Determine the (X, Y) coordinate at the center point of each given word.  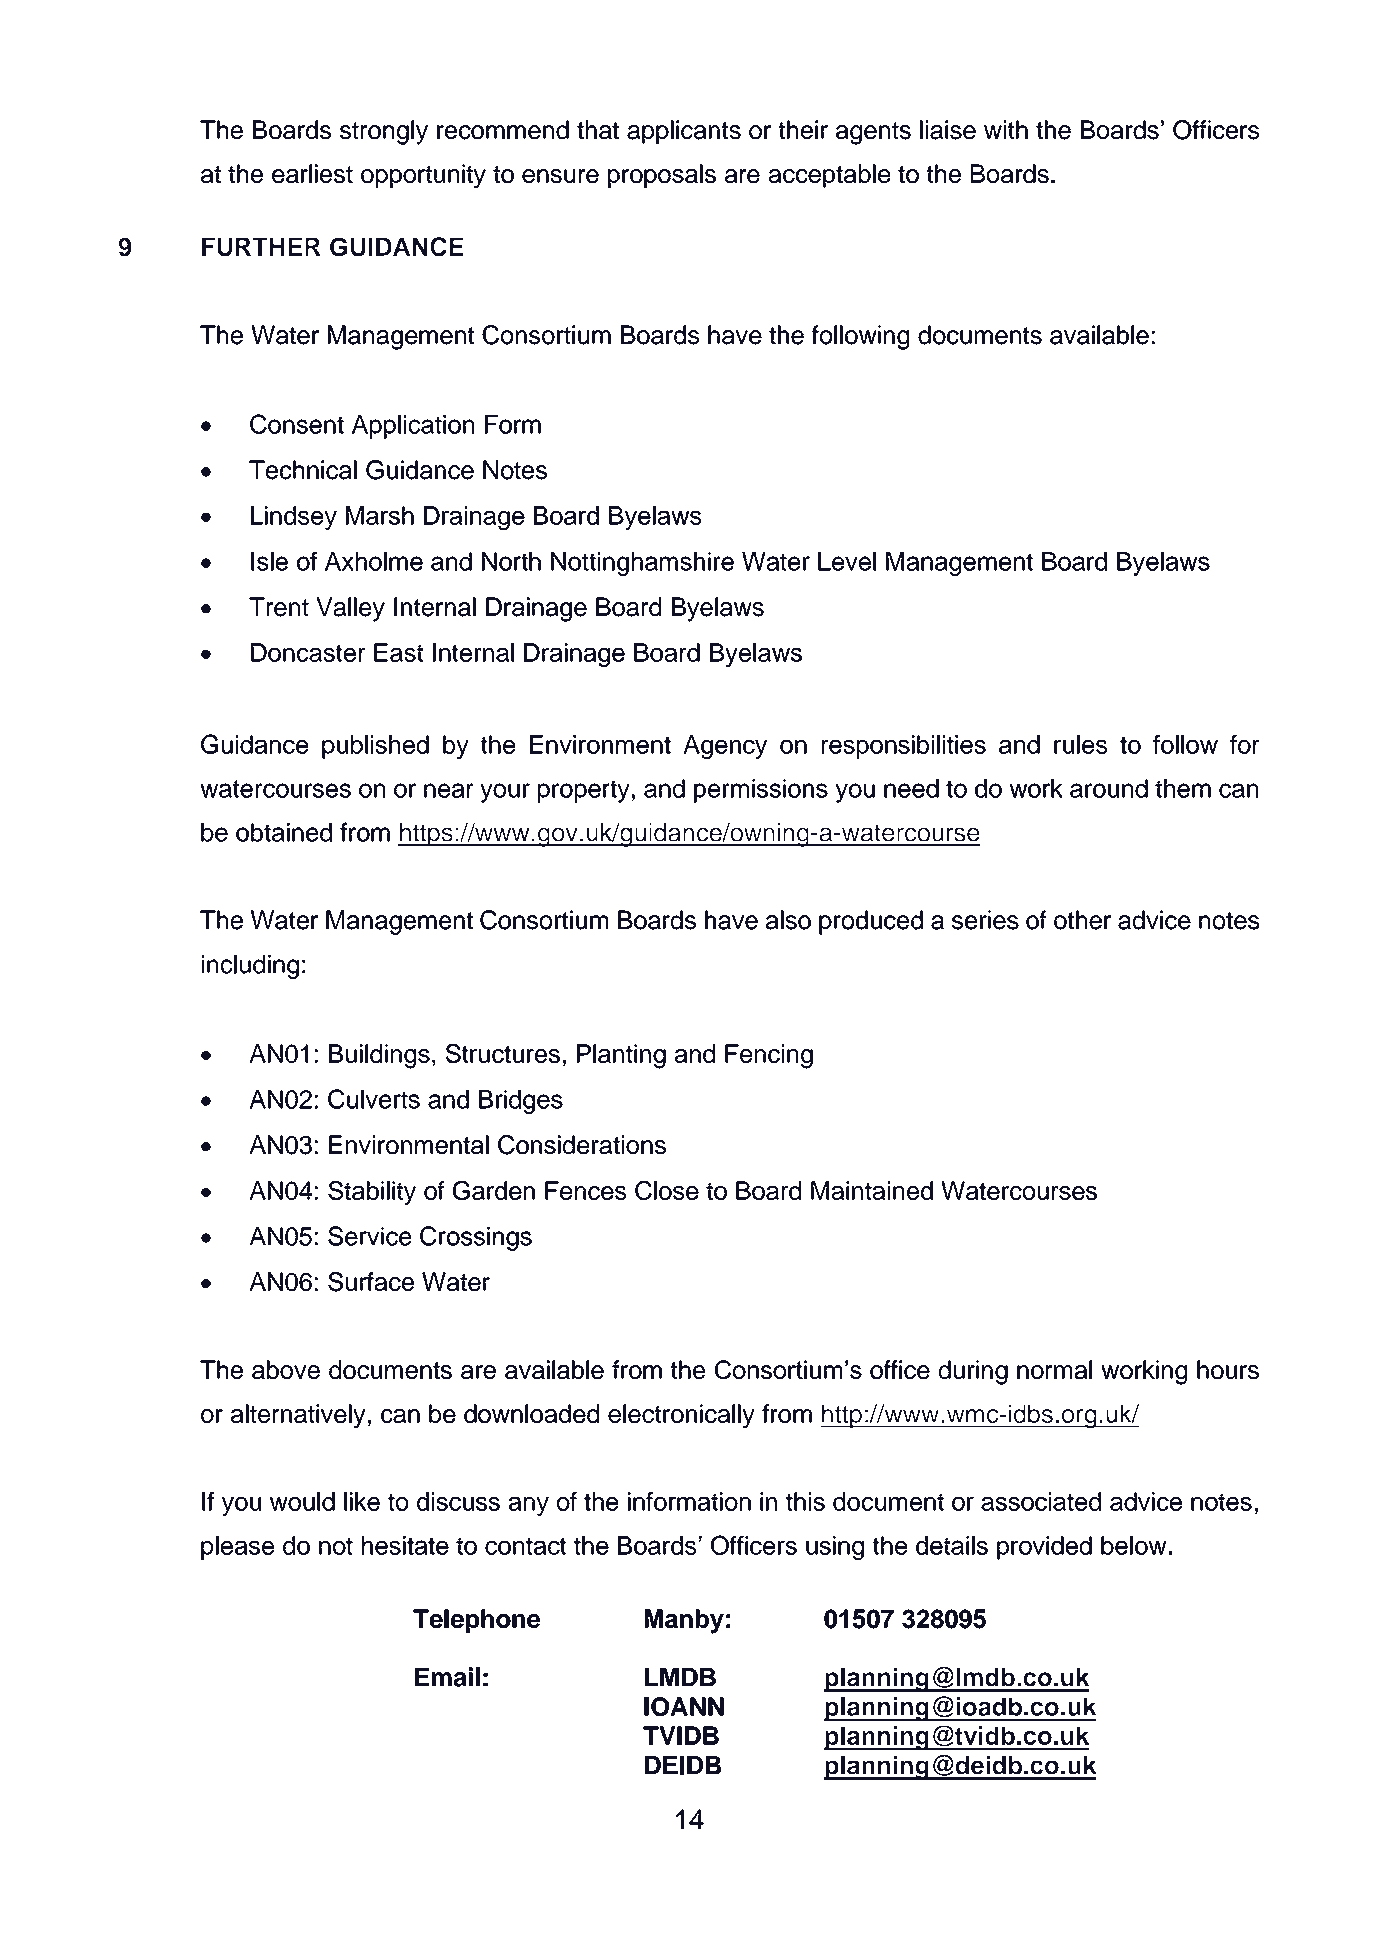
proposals (662, 176)
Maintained (872, 1190)
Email (447, 1677)
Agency (725, 747)
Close (667, 1190)
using (835, 1548)
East (398, 652)
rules (1080, 744)
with (1006, 129)
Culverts (374, 1099)
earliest (312, 173)
